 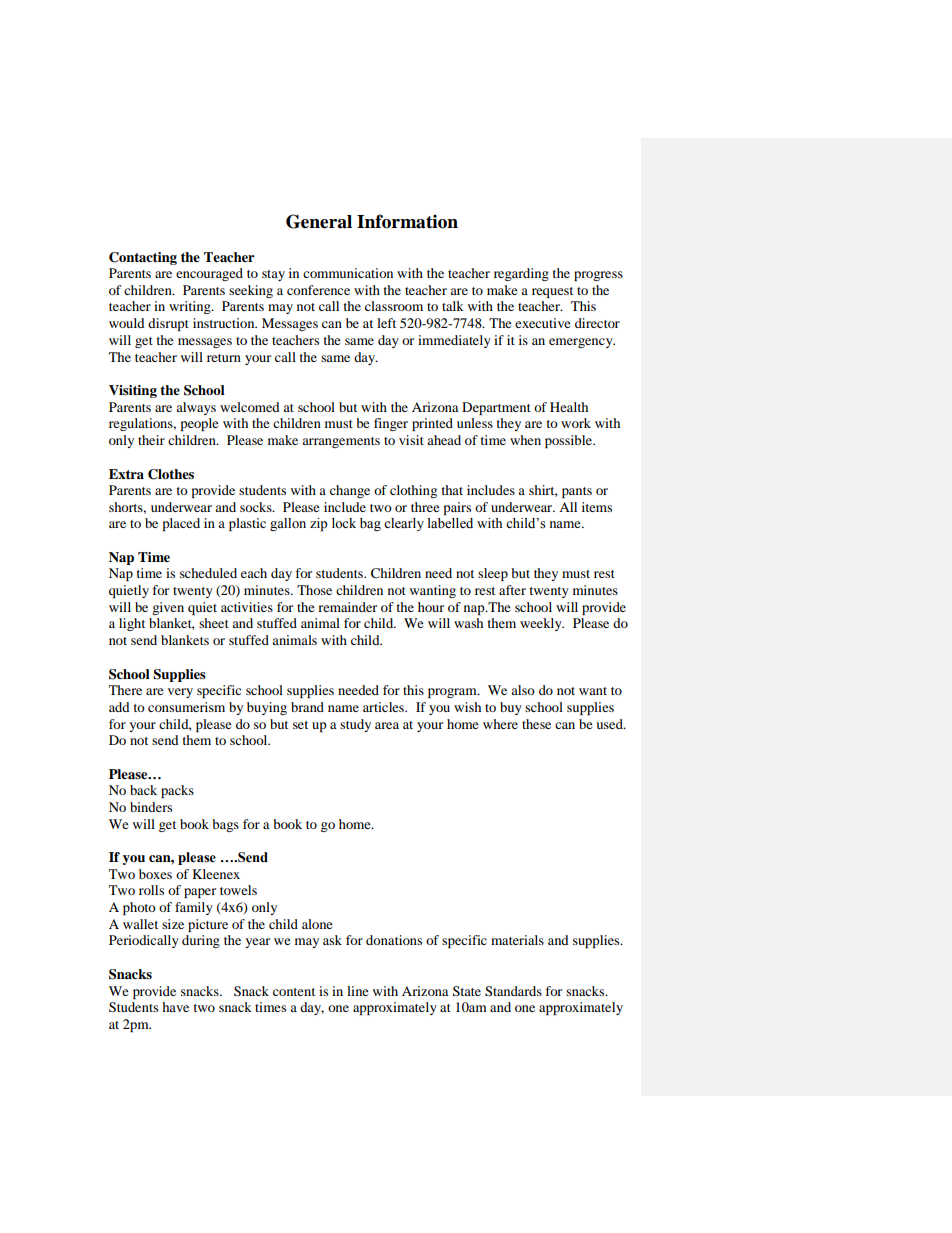 I want to click on weekly, so click(x=542, y=624).
